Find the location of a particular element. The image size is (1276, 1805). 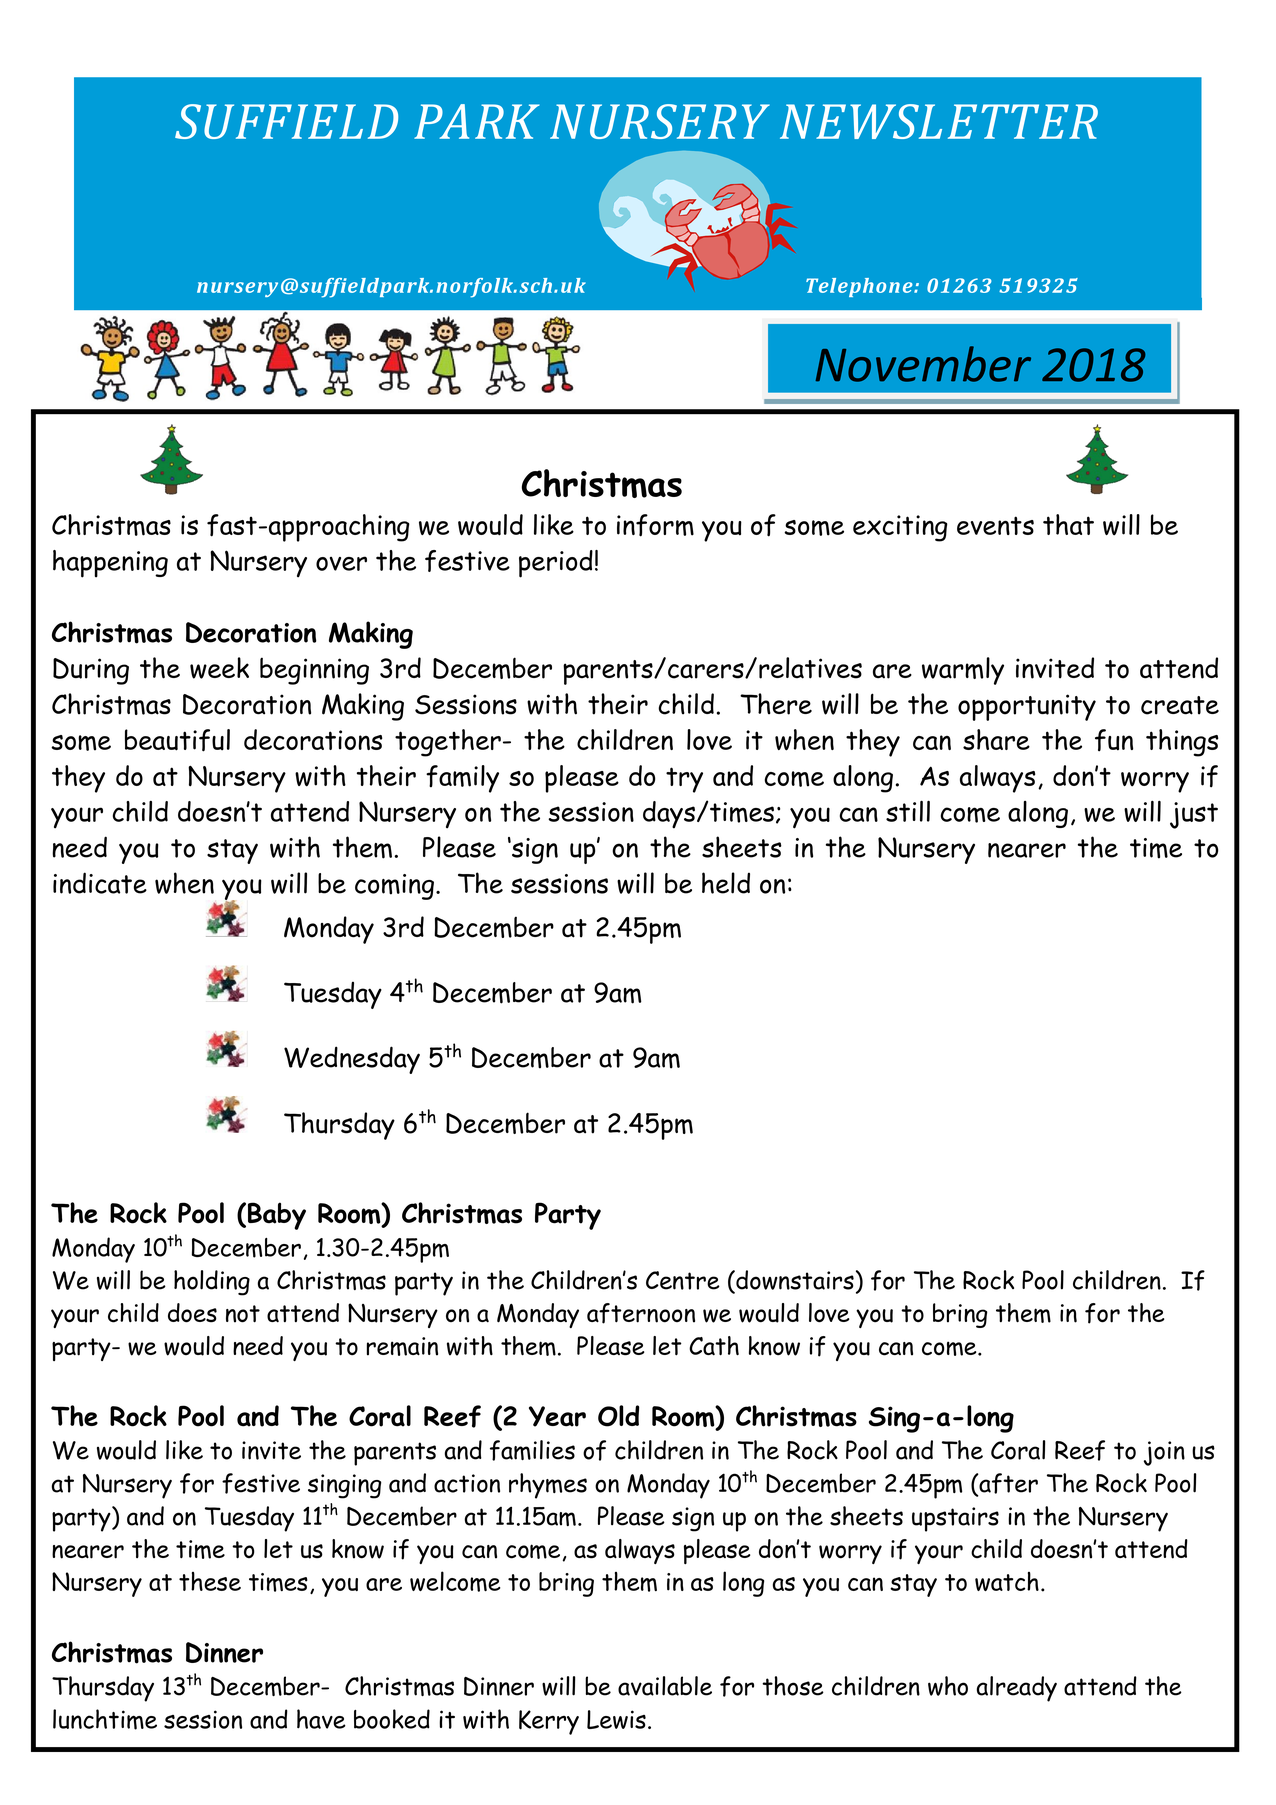

available is located at coordinates (665, 1686).
